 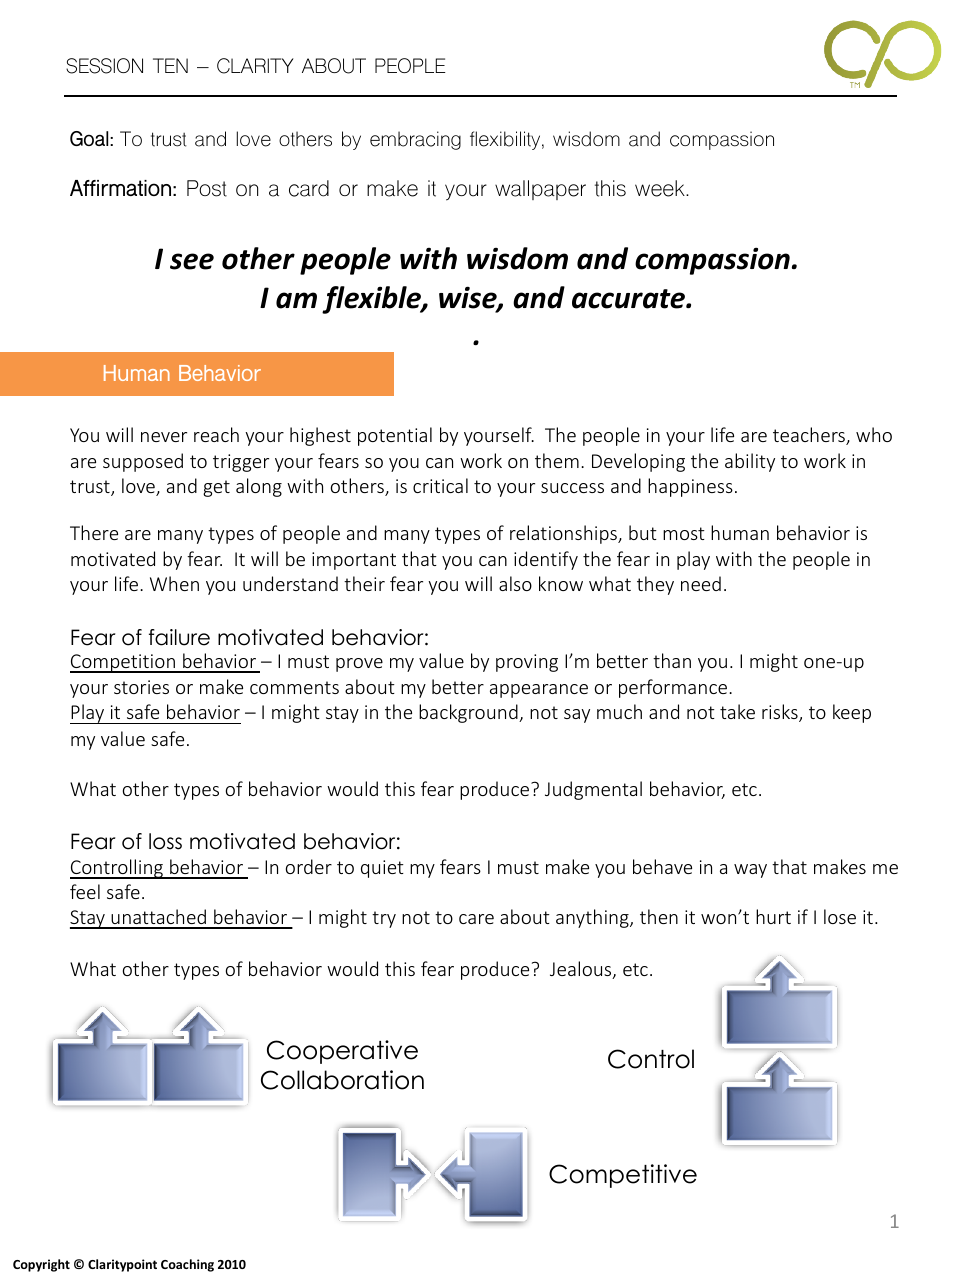 What do you see at coordinates (165, 841) in the image?
I see `loss` at bounding box center [165, 841].
